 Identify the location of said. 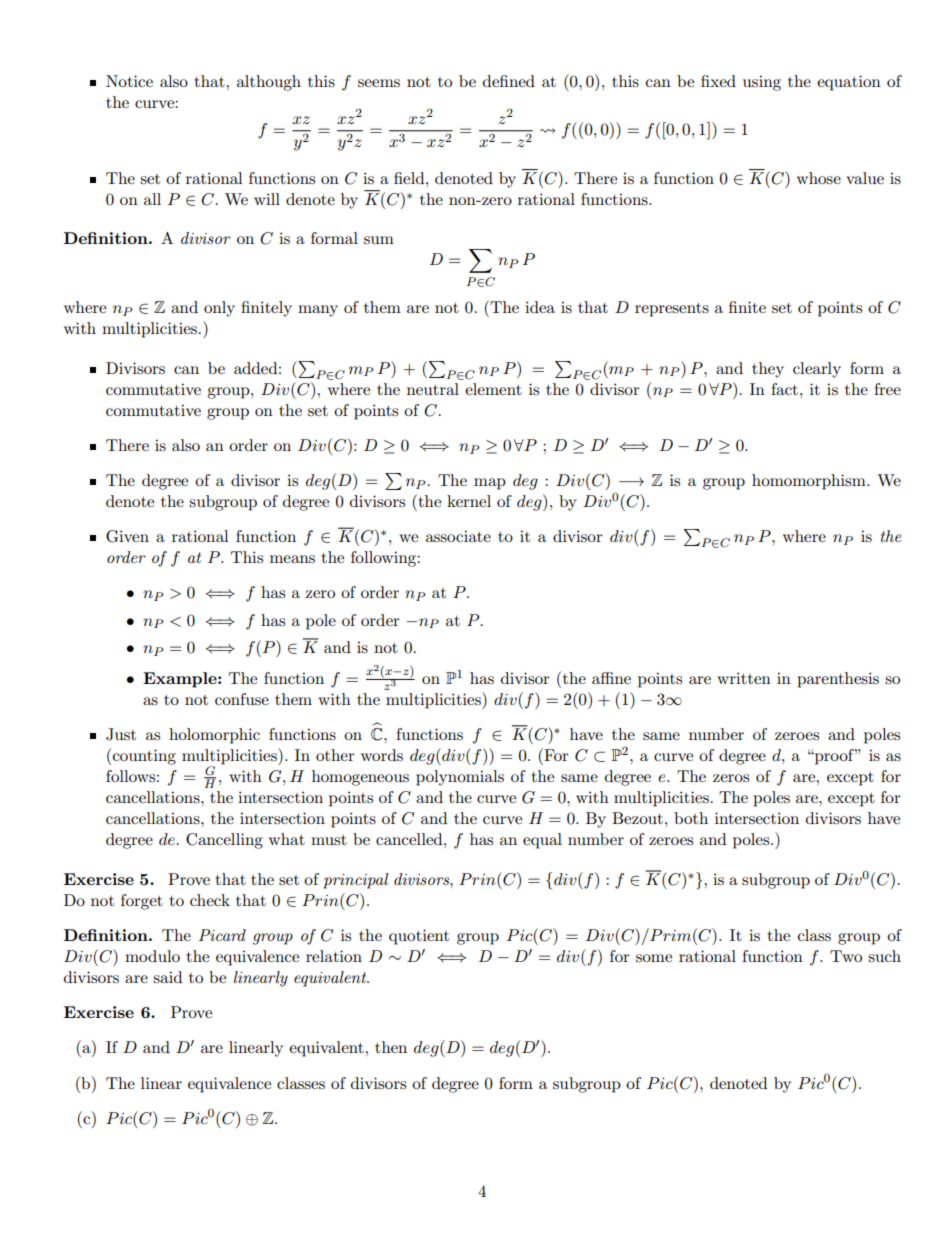
(167, 977).
